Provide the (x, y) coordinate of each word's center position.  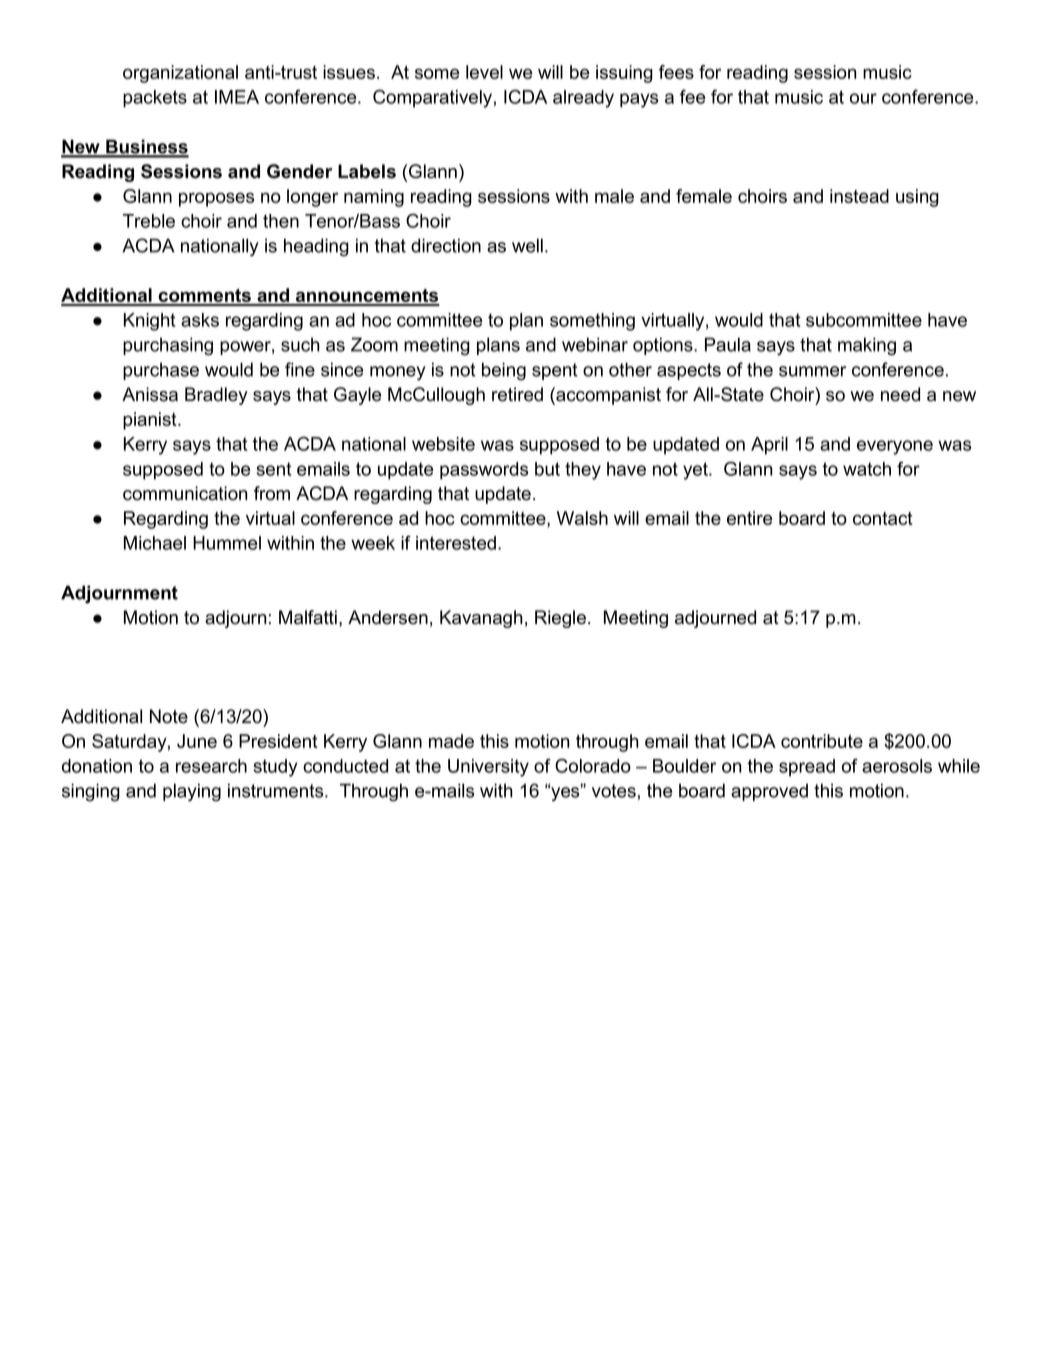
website (443, 444)
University (488, 768)
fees (676, 72)
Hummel (227, 543)
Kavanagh (481, 619)
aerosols (897, 766)
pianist (151, 421)
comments (205, 297)
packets (155, 99)
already (583, 99)
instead (859, 196)
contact (883, 518)
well (527, 245)
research (211, 766)
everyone (895, 447)
